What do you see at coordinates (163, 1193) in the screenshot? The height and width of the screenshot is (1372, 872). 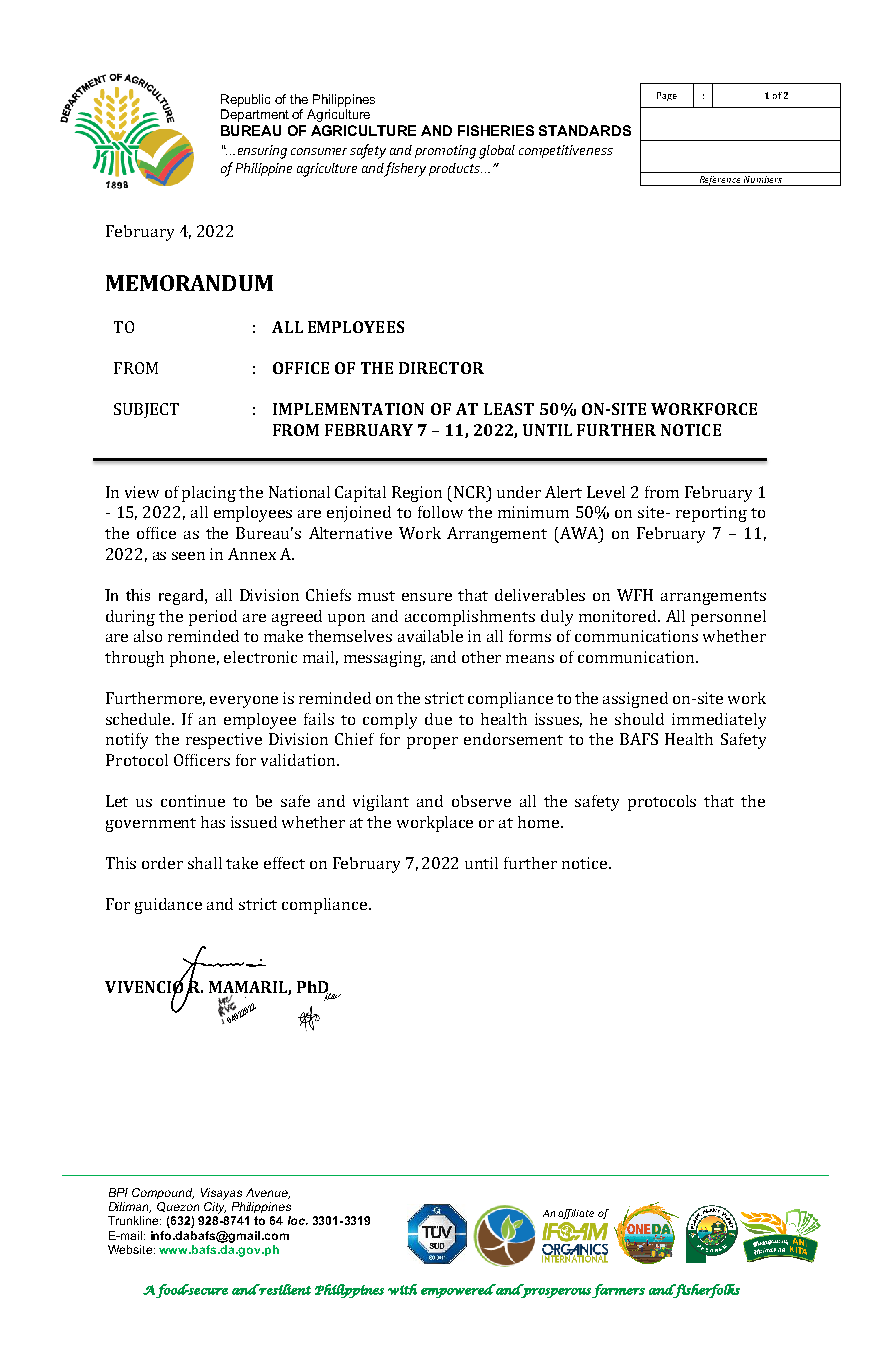 I see `Compound` at bounding box center [163, 1193].
